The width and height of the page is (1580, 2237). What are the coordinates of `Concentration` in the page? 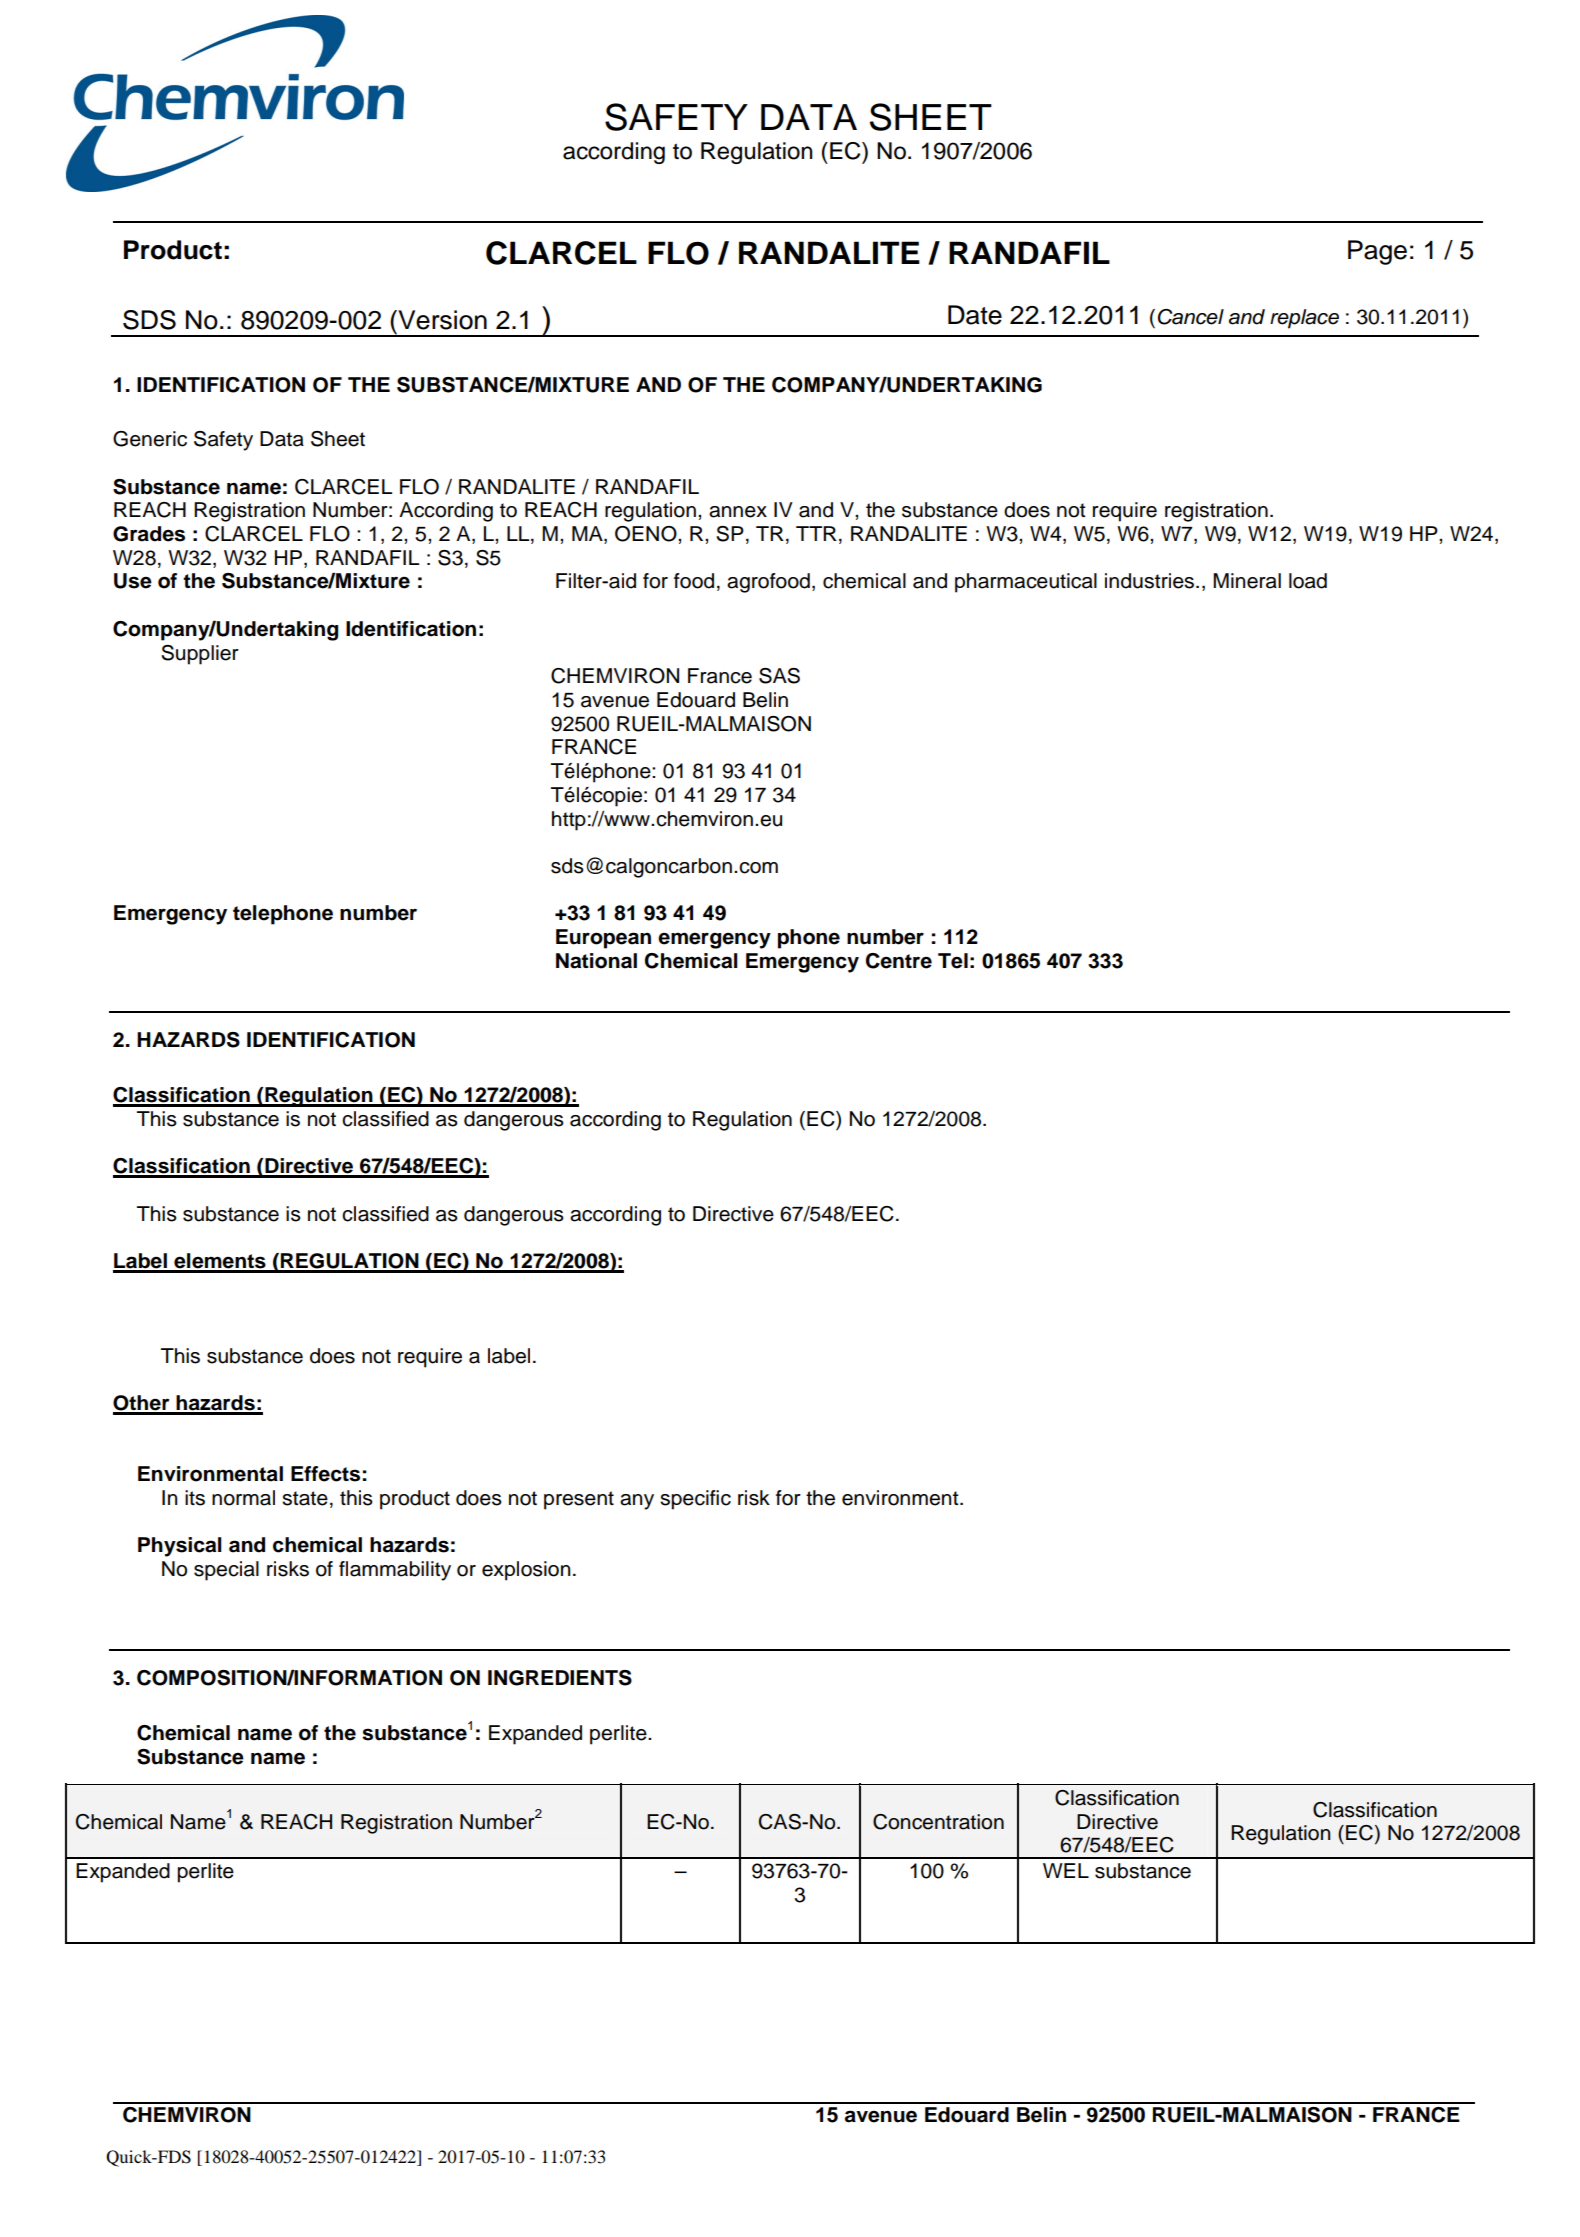 It's located at (938, 1822).
